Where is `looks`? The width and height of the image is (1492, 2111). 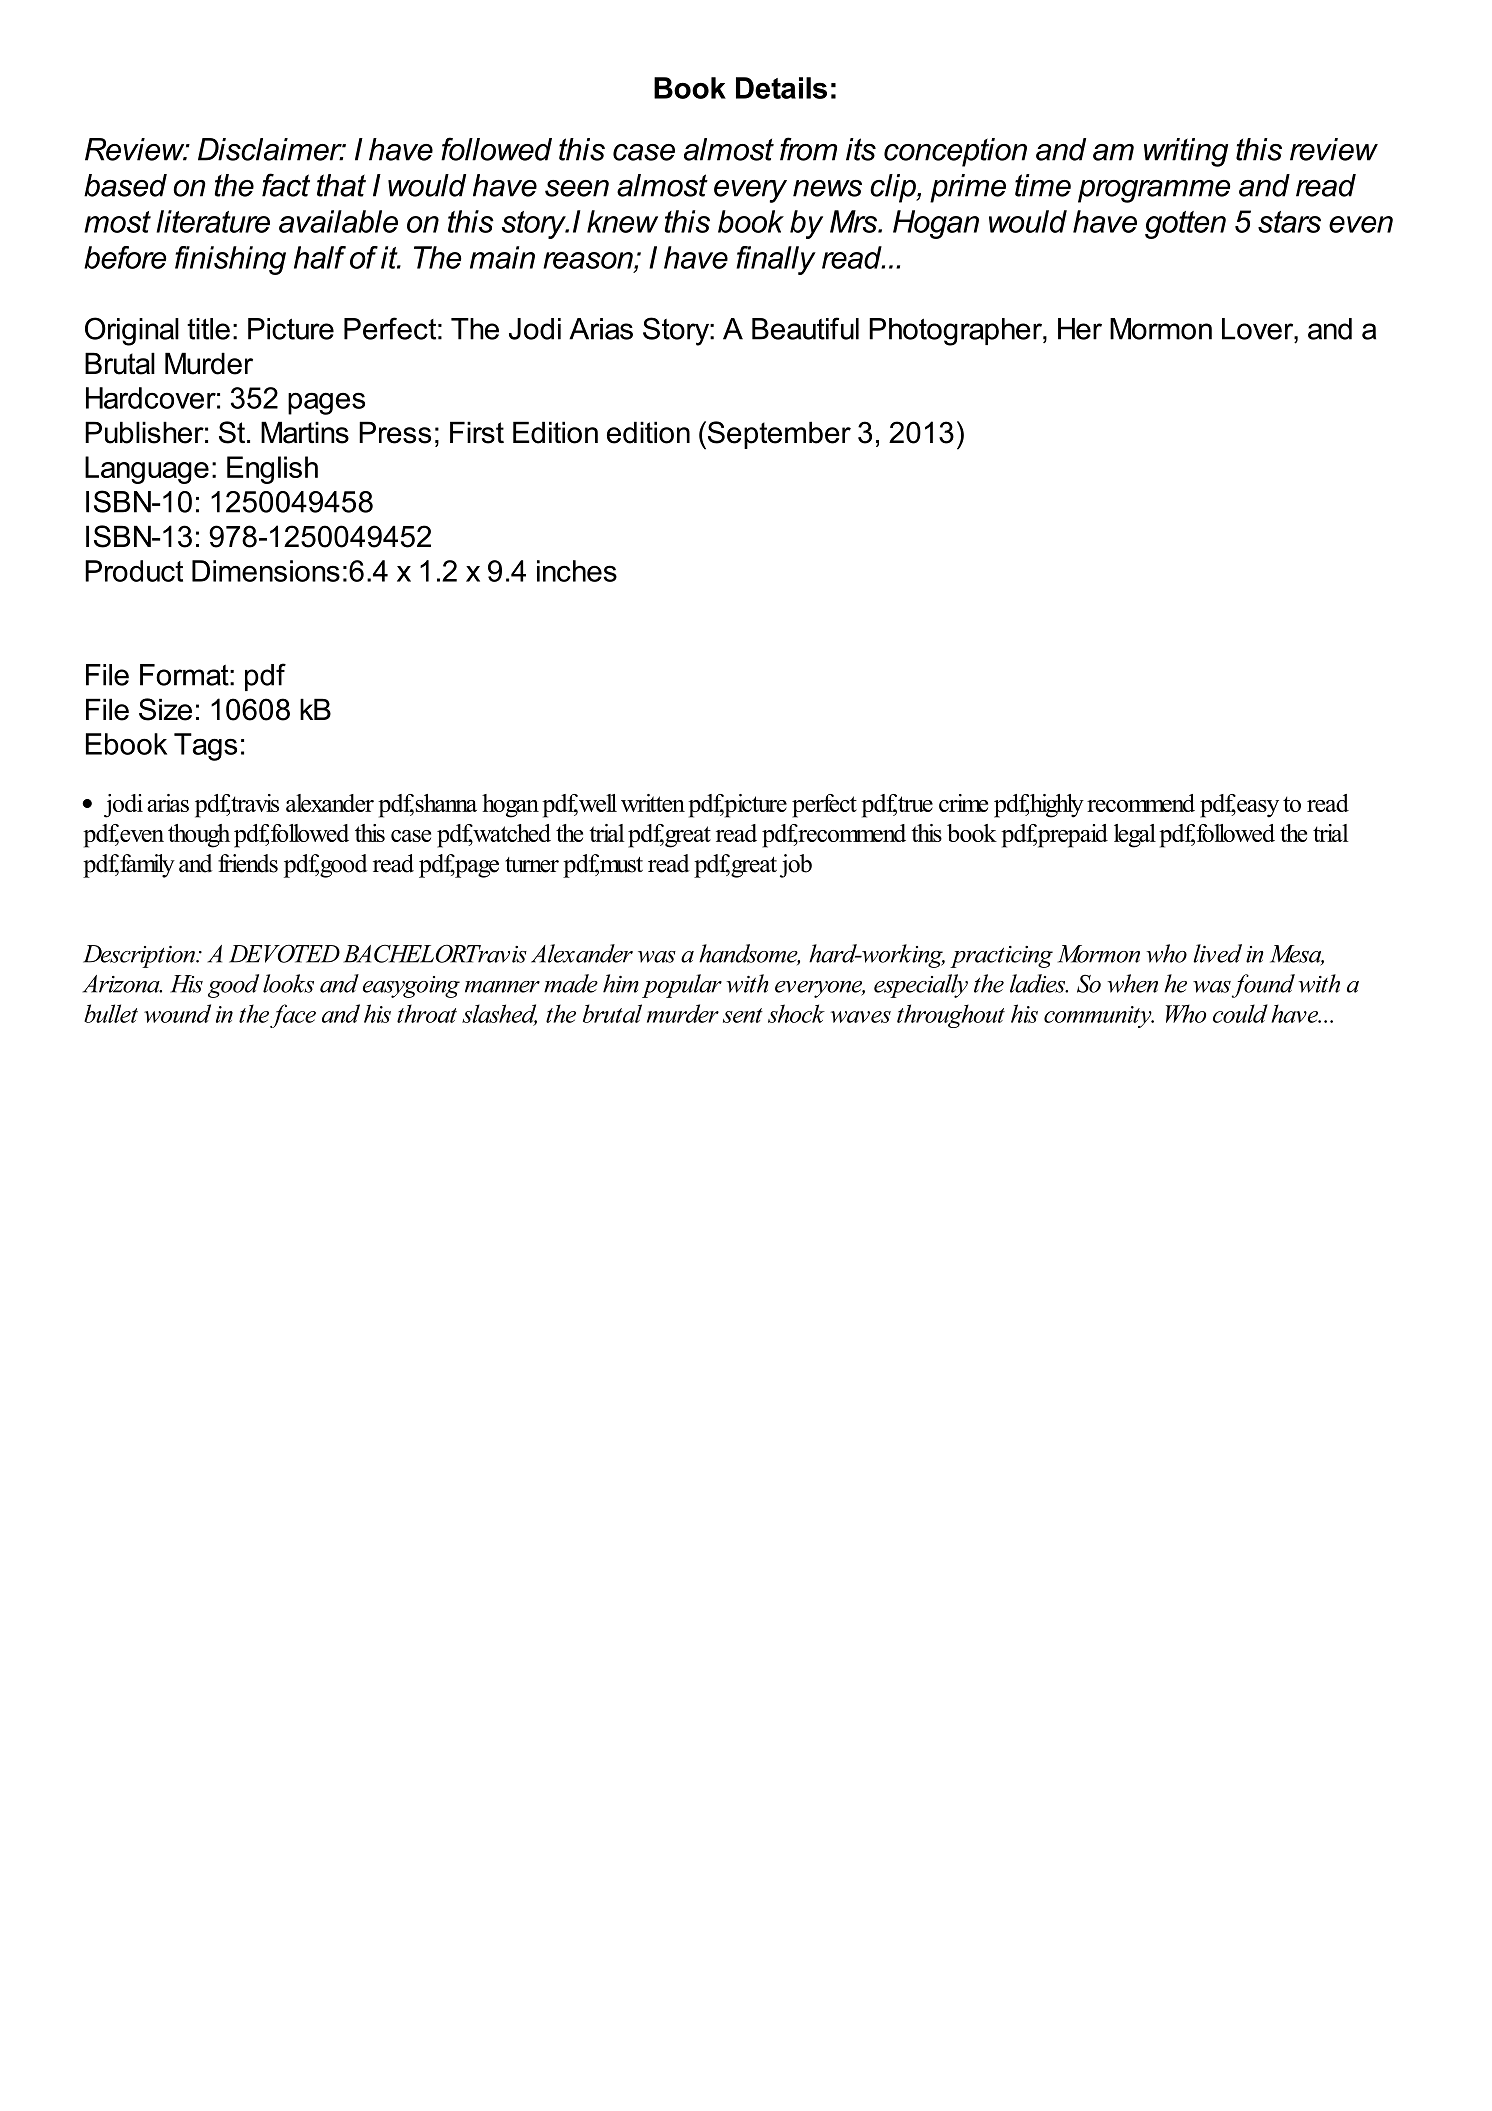
looks is located at coordinates (288, 983).
